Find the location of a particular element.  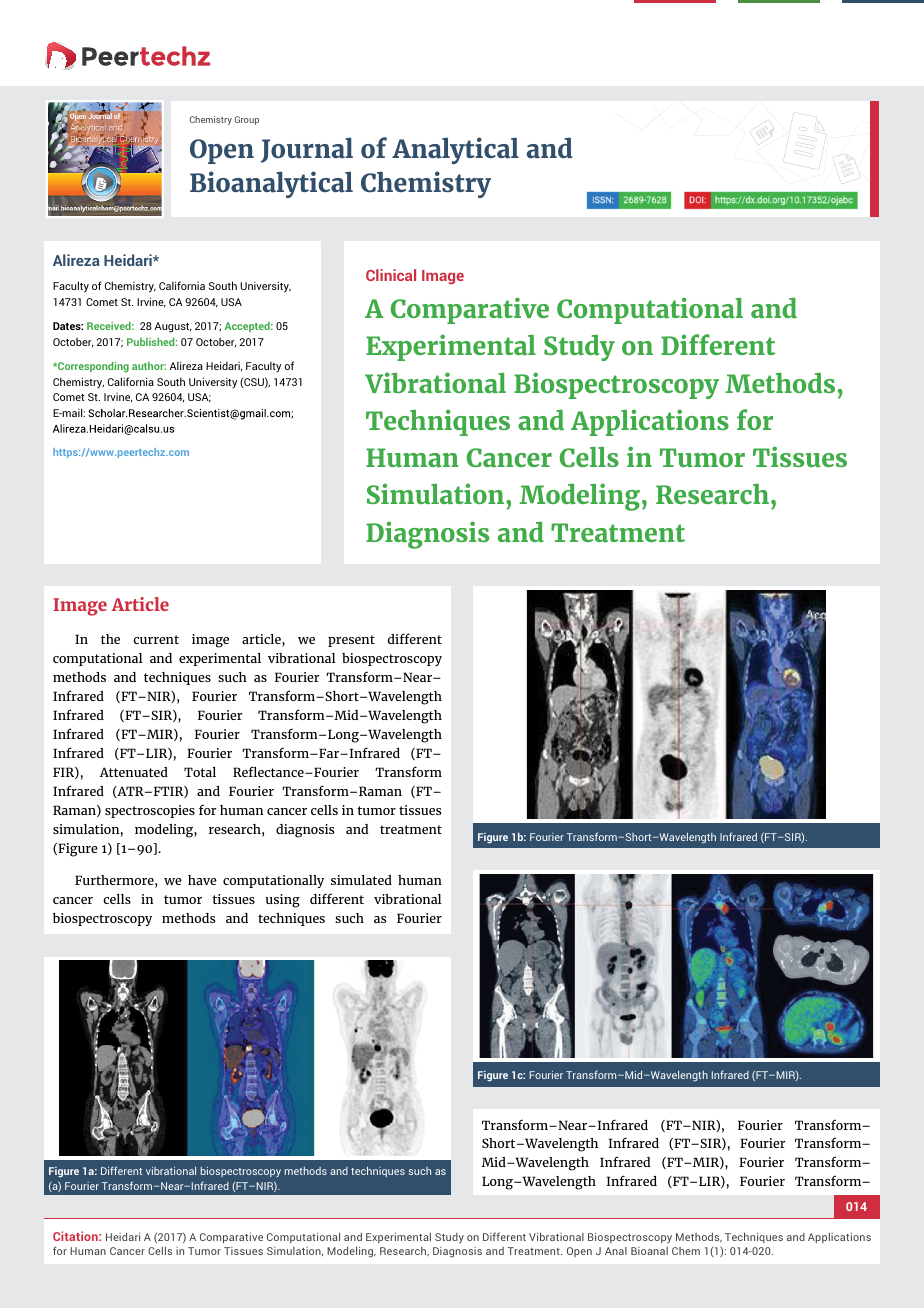

simulated is located at coordinates (361, 880).
